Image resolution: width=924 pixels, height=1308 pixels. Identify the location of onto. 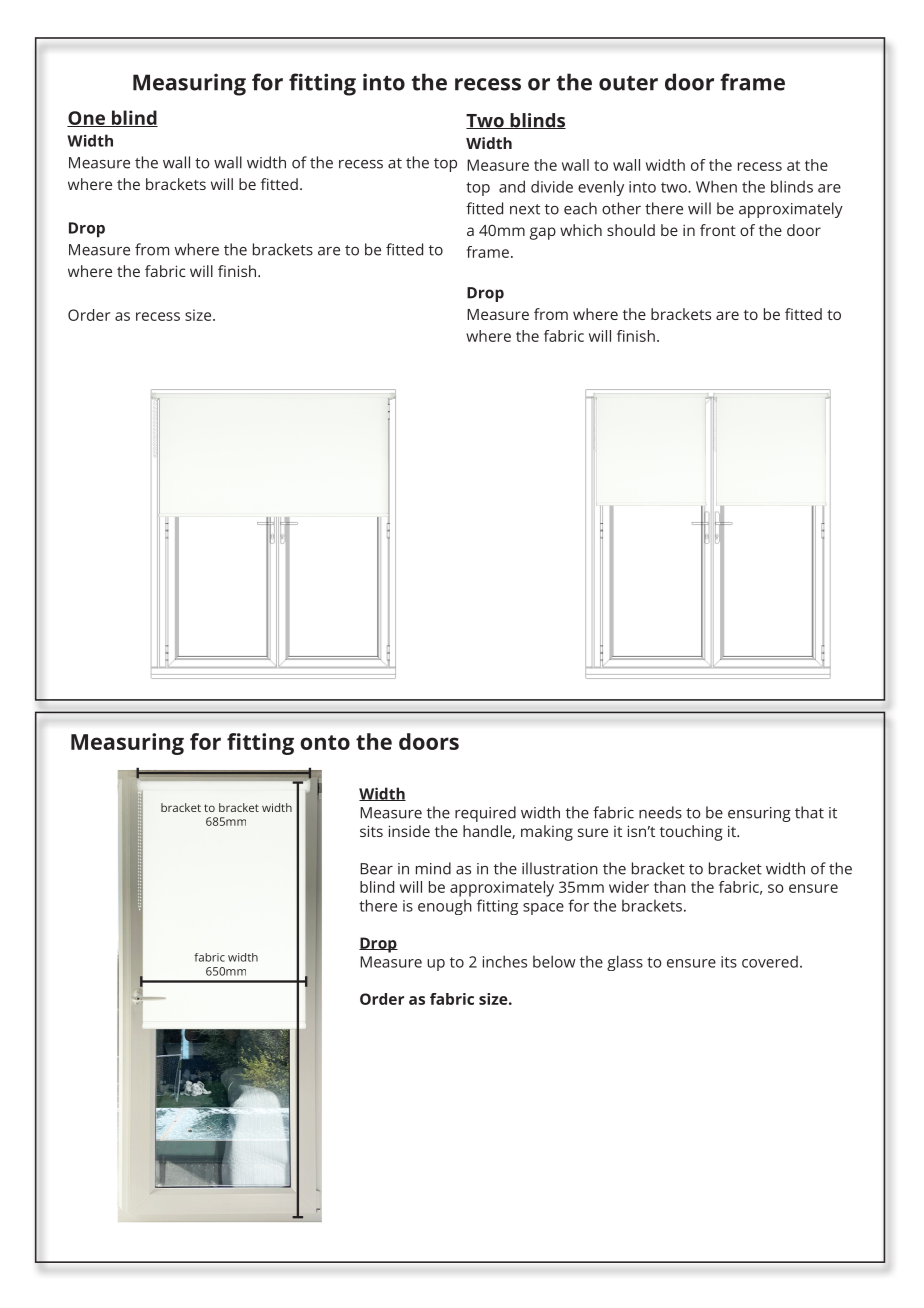
(325, 742).
